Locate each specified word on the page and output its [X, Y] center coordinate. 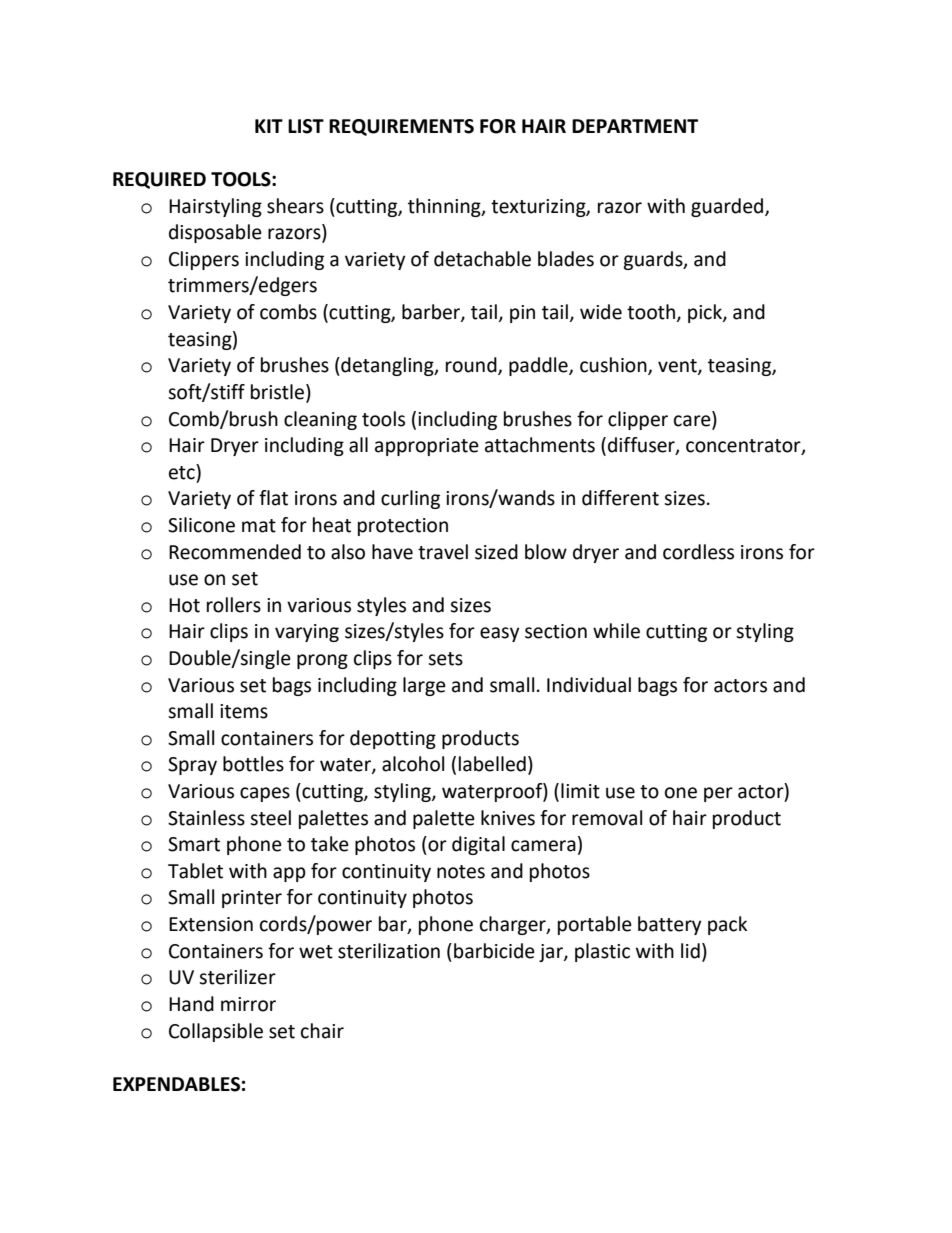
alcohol [413, 764]
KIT [269, 126]
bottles [253, 764]
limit [580, 791]
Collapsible [216, 1032]
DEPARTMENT [635, 126]
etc [183, 472]
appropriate [427, 447]
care [692, 421]
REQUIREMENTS [401, 127]
